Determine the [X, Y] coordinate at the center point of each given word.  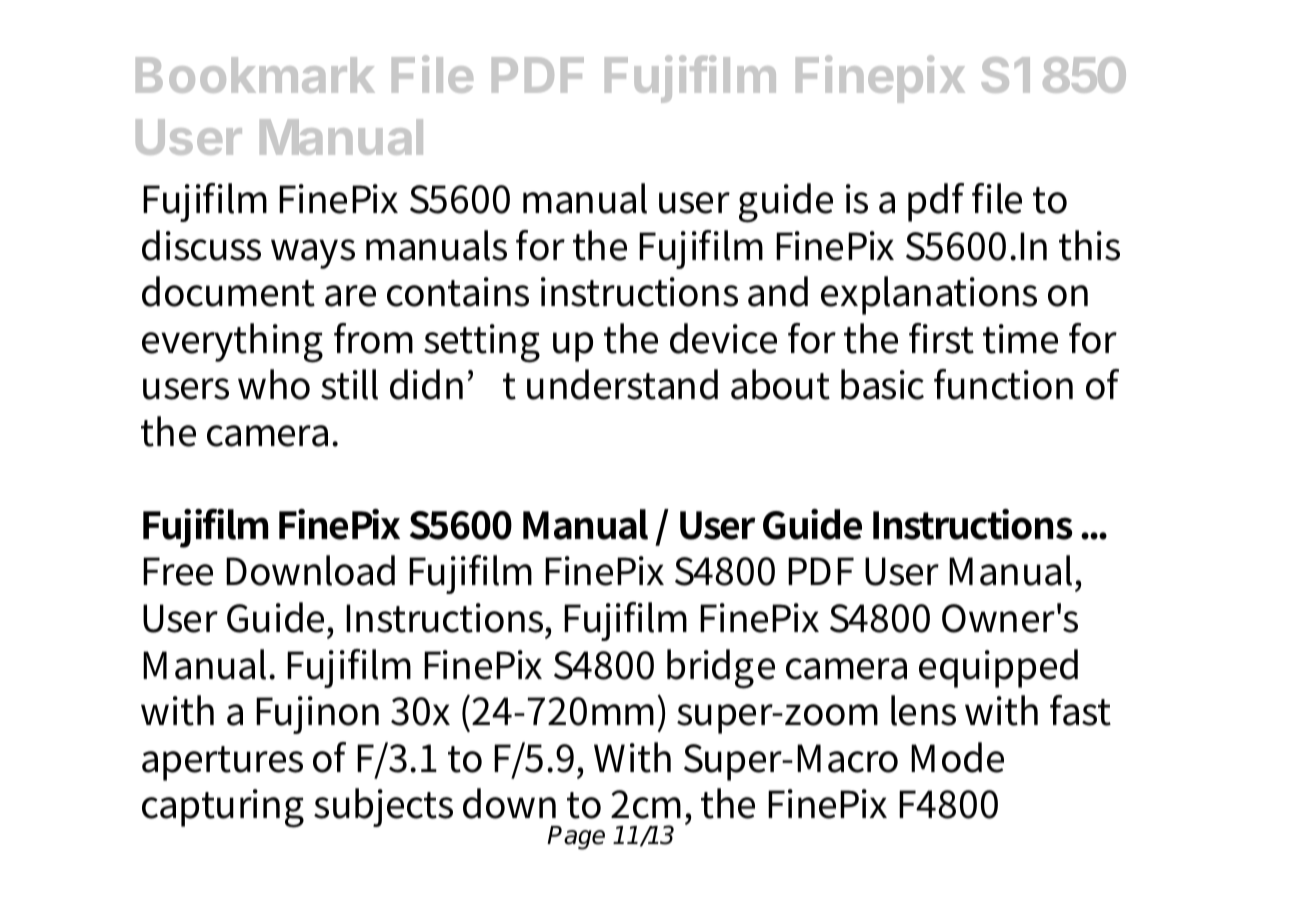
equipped [998, 668]
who [274, 384]
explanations [929, 295]
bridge [721, 669]
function [1003, 384]
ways [313, 254]
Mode [957, 757]
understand [622, 384]
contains [458, 292]
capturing [223, 808]
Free [178, 571]
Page [576, 838]
